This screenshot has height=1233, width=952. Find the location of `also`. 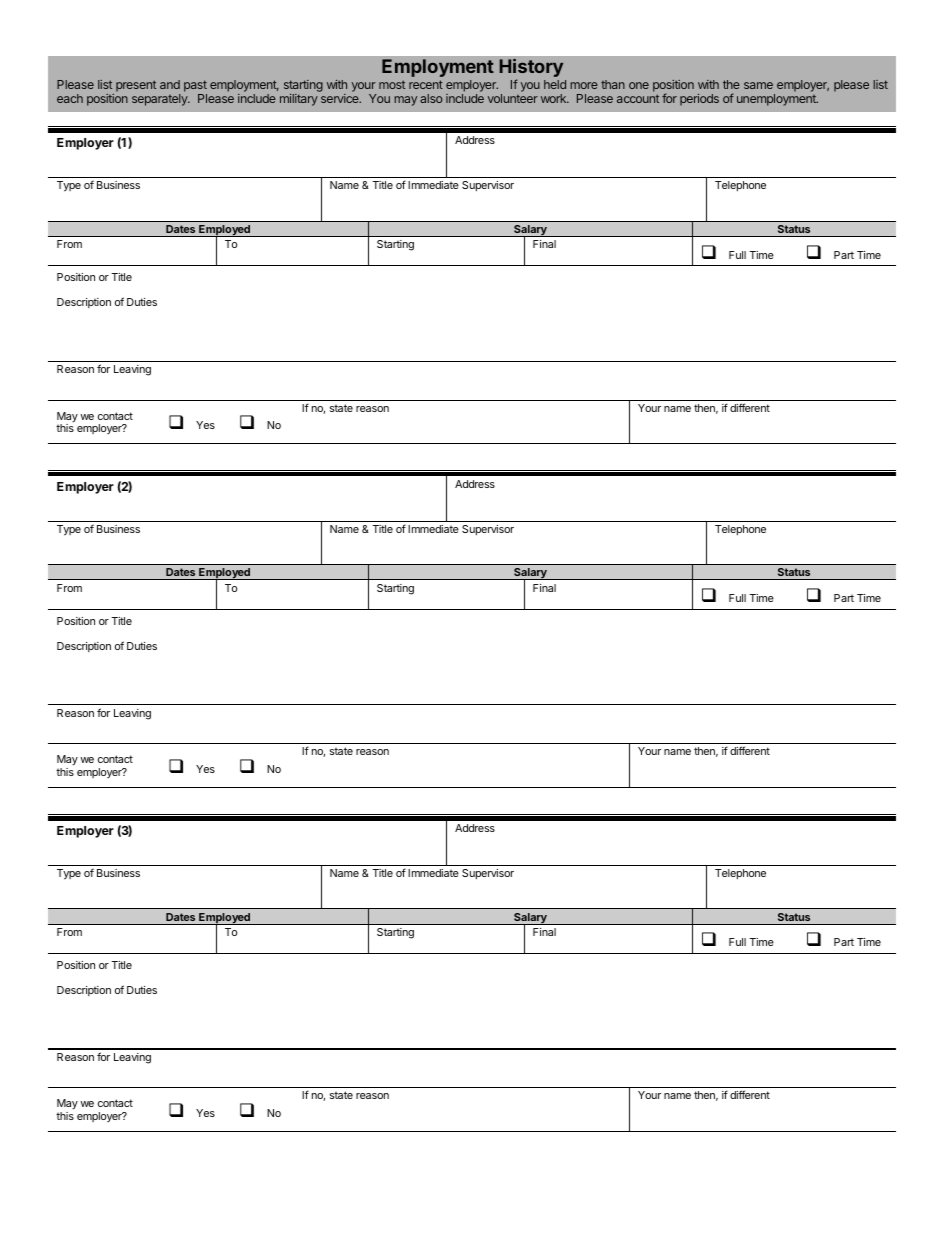

also is located at coordinates (431, 98).
